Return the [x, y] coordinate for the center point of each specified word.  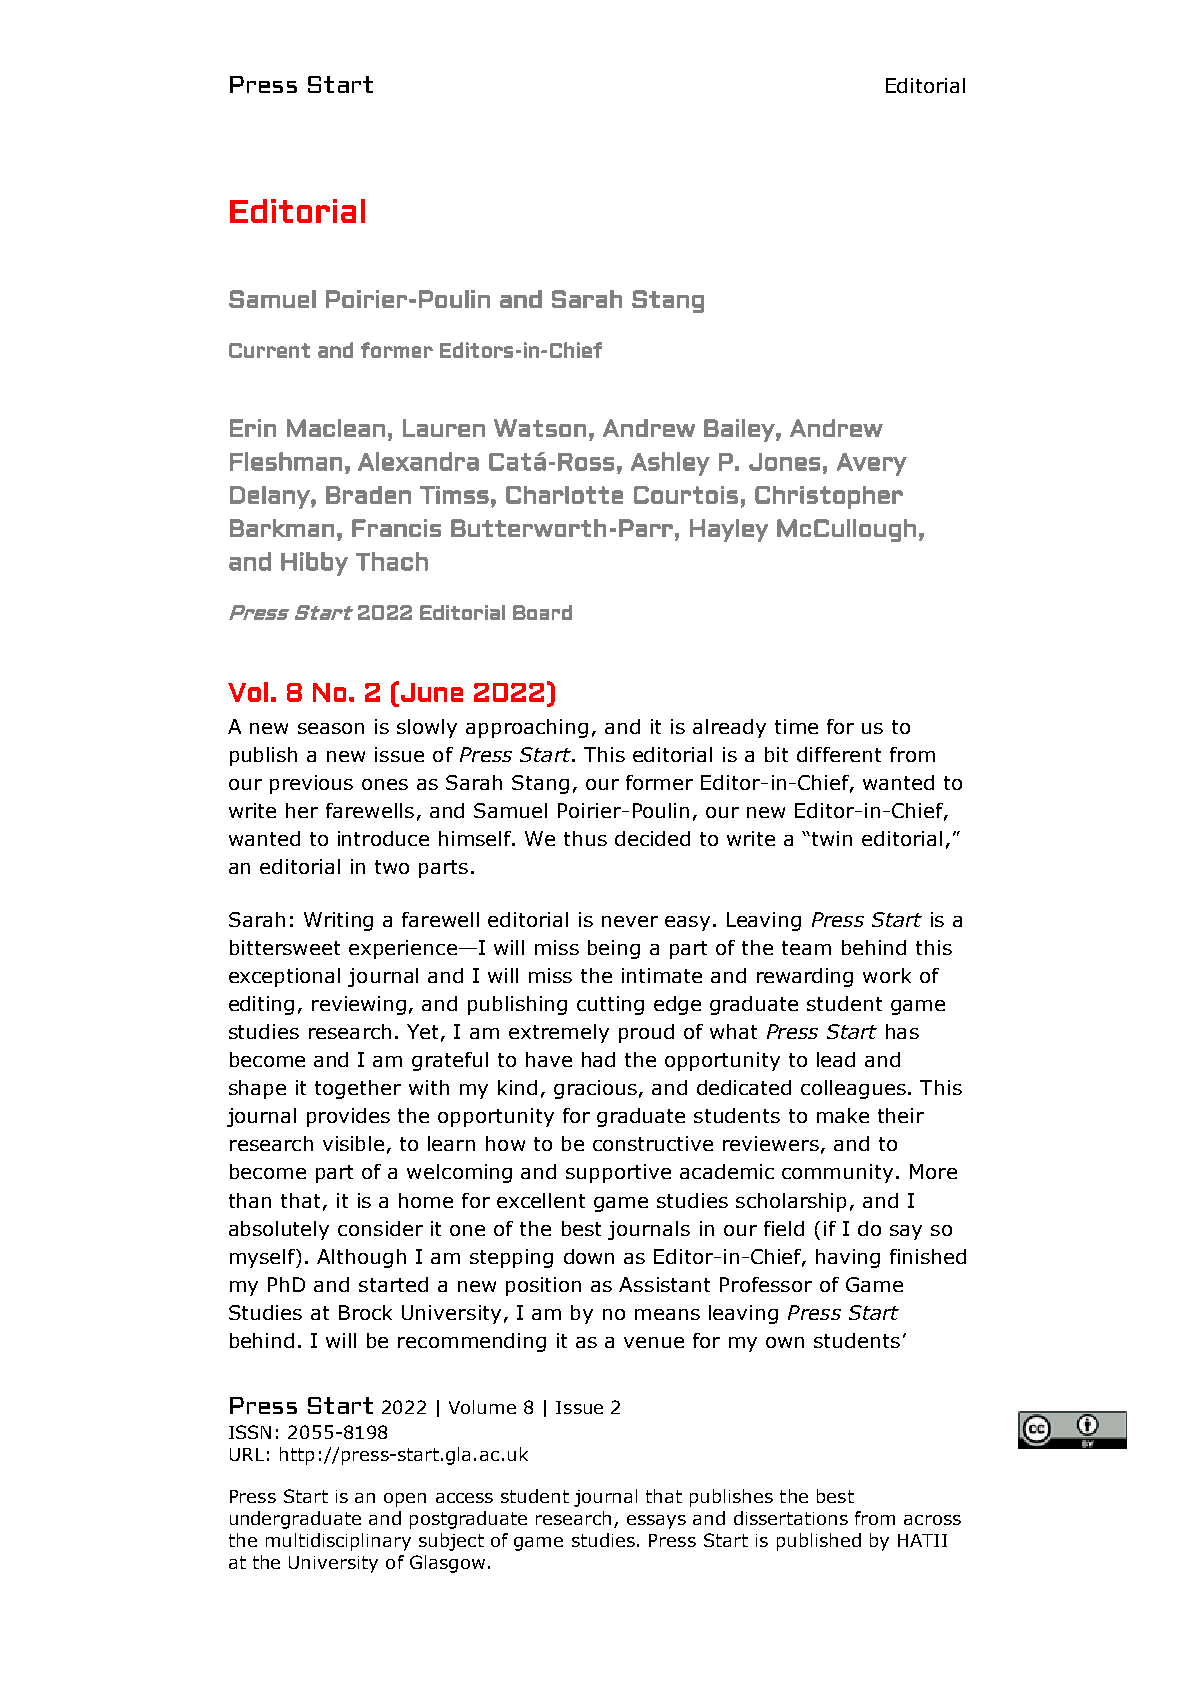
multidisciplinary [338, 1542]
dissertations [791, 1518]
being [614, 949]
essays [656, 1522]
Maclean [336, 428]
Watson [540, 428]
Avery [872, 464]
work [887, 975]
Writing [338, 921]
